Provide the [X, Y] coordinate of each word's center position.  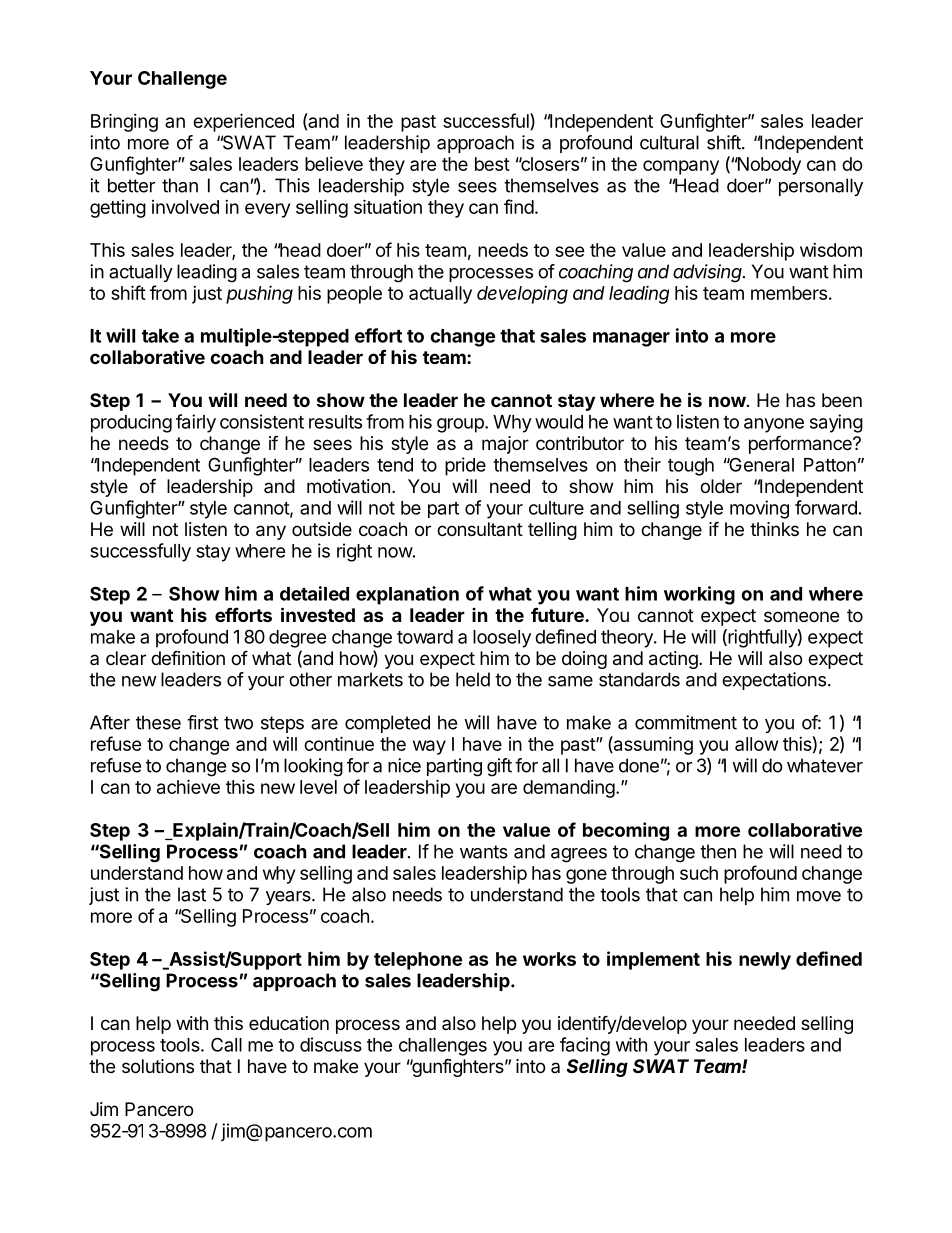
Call [226, 1044]
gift [499, 767]
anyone [774, 425]
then [718, 851]
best [492, 164]
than [180, 185]
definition [188, 657]
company [681, 167]
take [160, 336]
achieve [188, 786]
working [699, 595]
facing [585, 1046]
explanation [407, 595]
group [461, 425]
